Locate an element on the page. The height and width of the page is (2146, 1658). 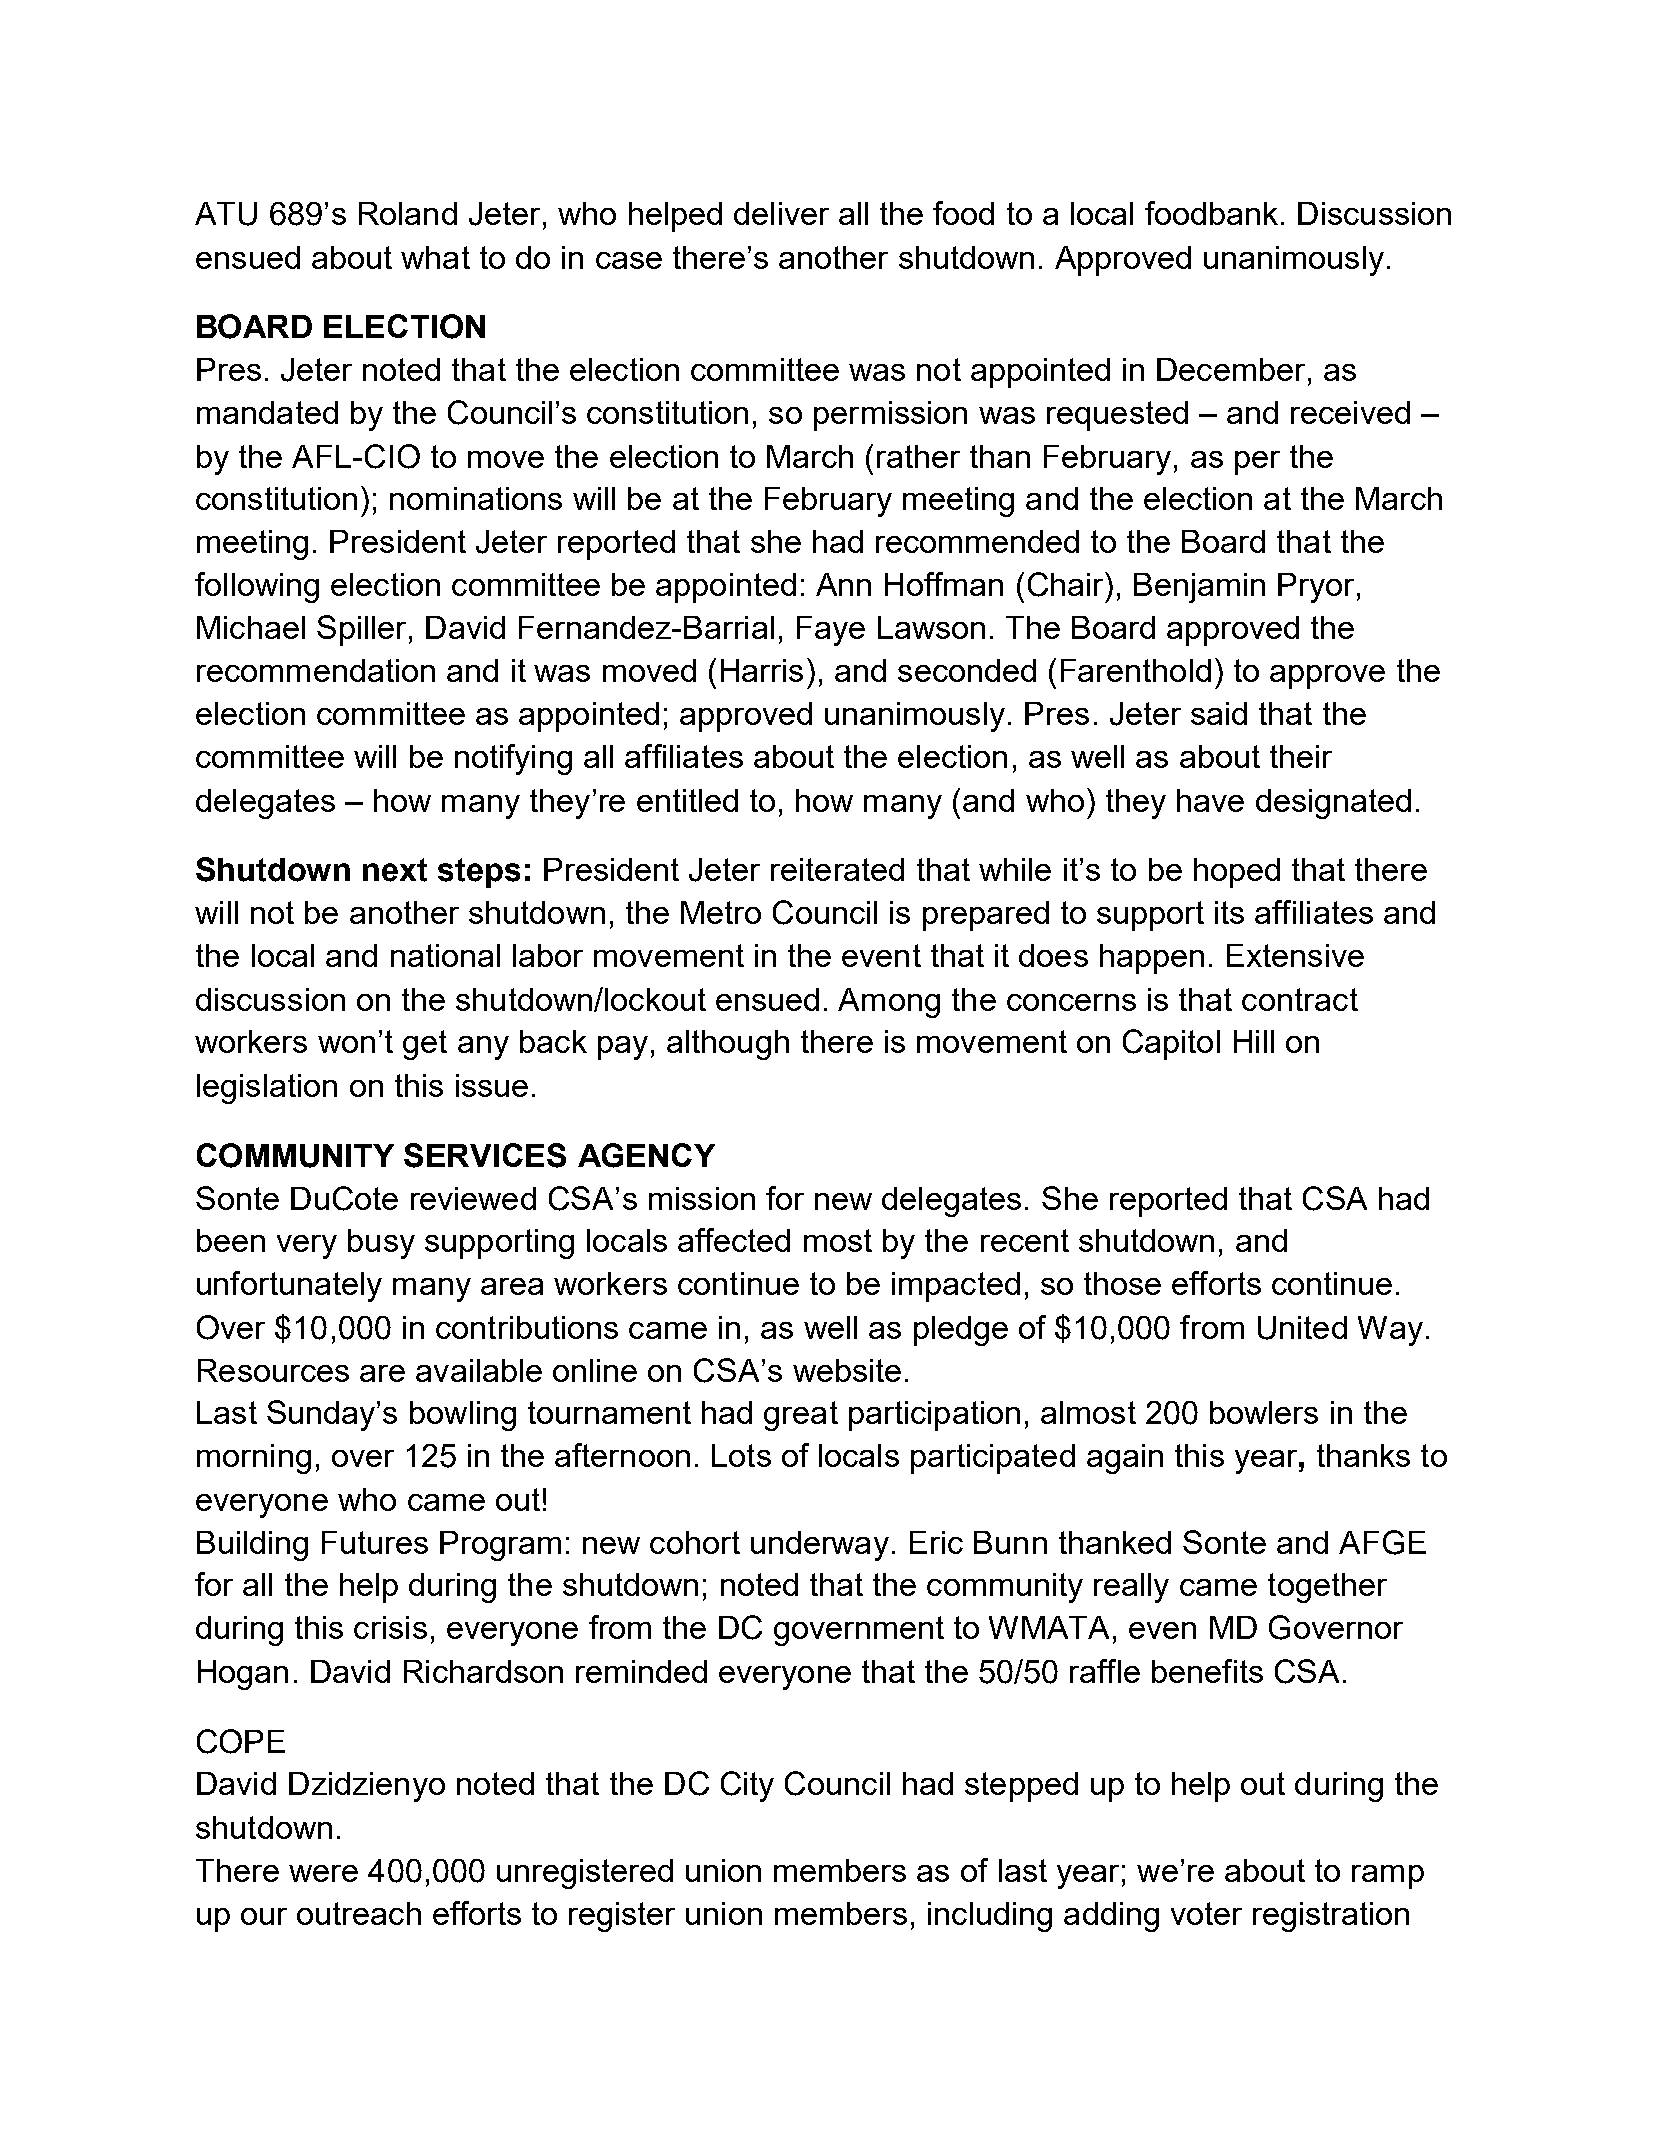
were is located at coordinates (323, 1873).
